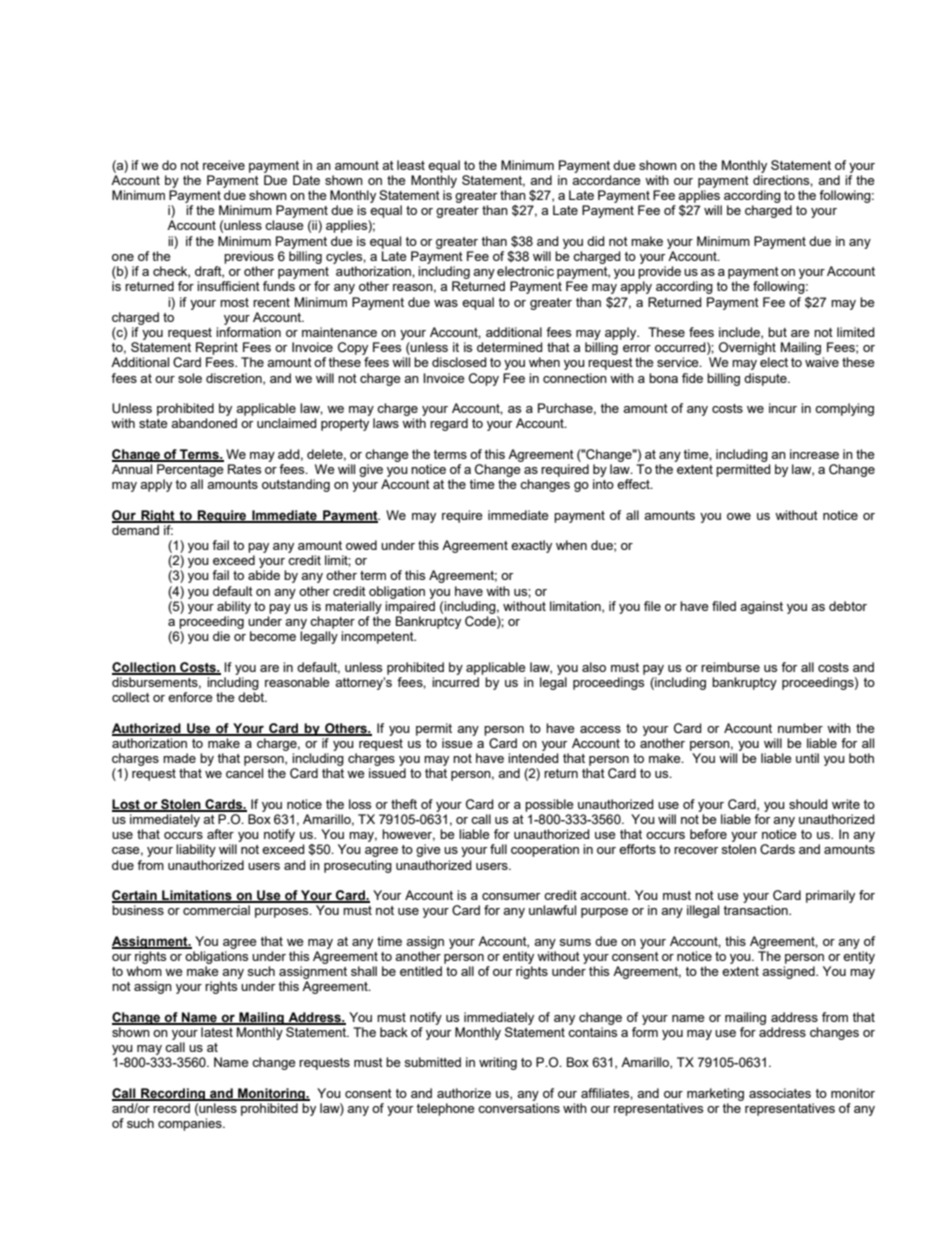  I want to click on provide, so click(659, 272).
